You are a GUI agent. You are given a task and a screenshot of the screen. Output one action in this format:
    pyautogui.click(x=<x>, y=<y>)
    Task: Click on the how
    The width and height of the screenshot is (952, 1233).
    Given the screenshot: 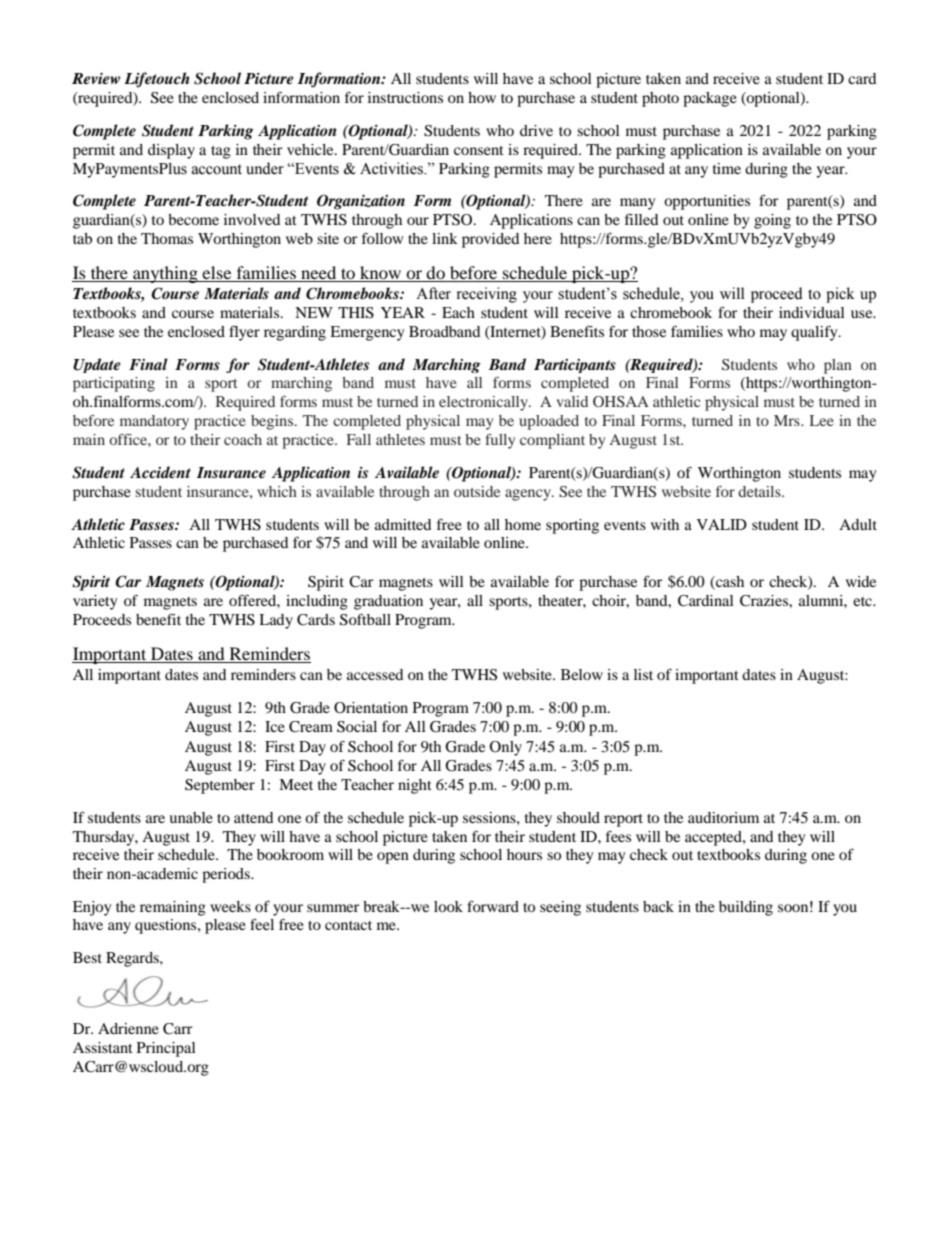 What is the action you would take?
    pyautogui.click(x=482, y=97)
